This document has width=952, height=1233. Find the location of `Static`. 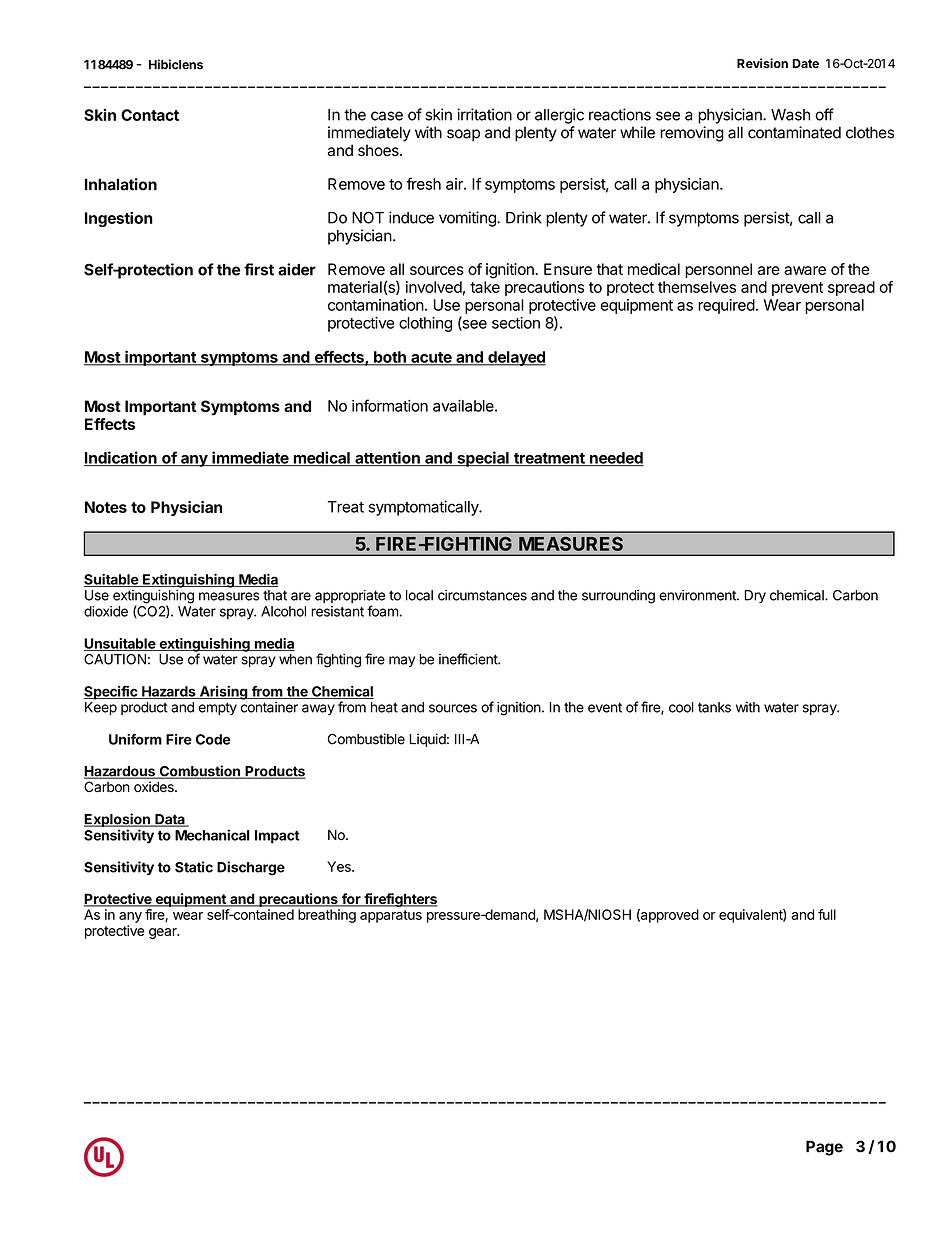

Static is located at coordinates (194, 867).
